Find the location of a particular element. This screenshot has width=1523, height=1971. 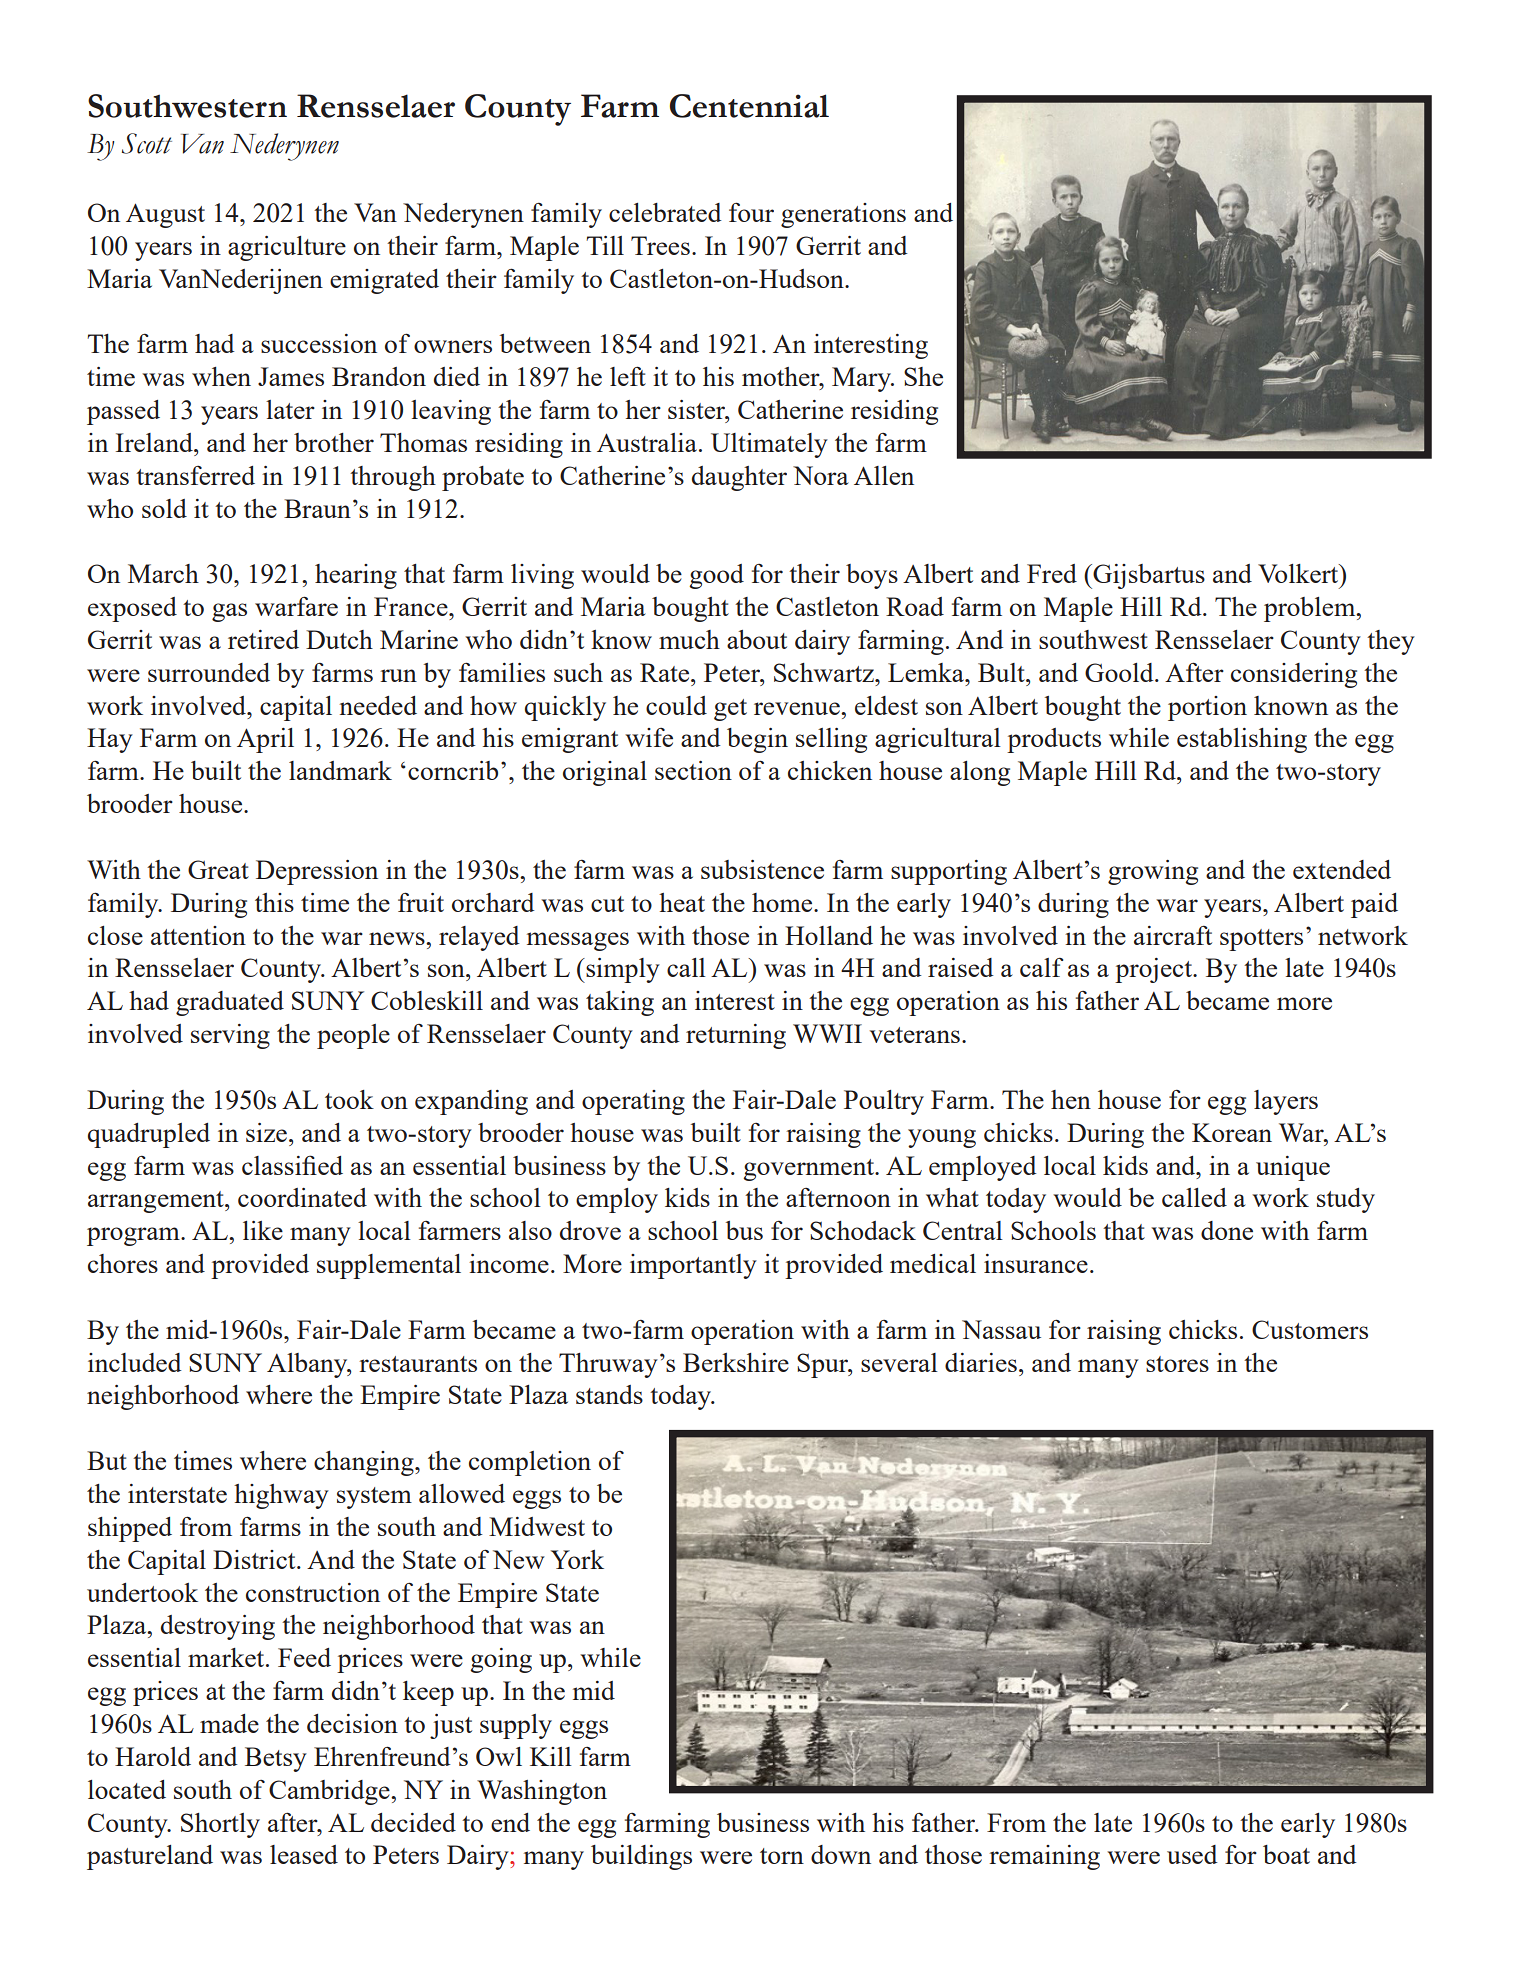

portion is located at coordinates (1207, 708).
